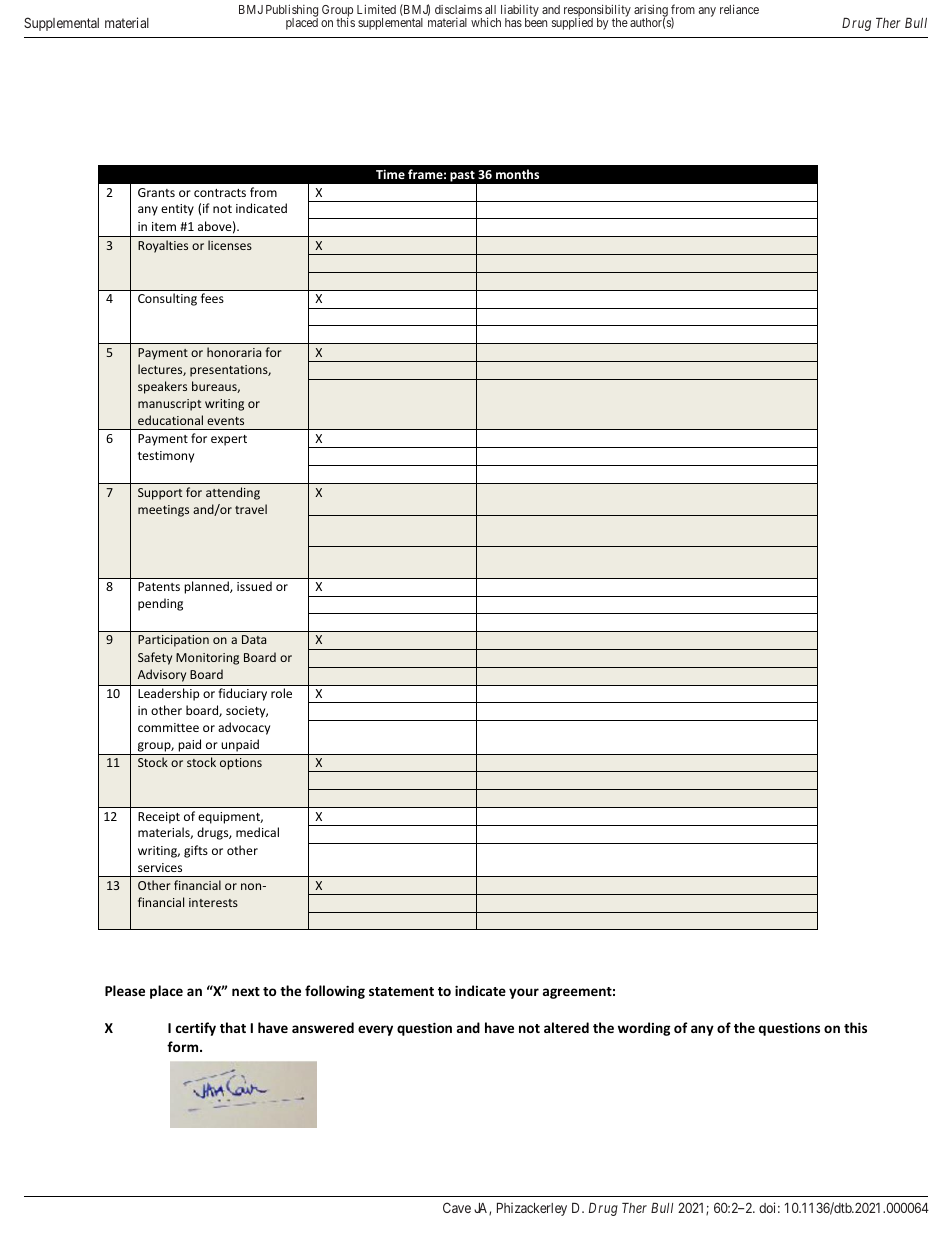 This image has height=1233, width=952. I want to click on role, so click(281, 693).
